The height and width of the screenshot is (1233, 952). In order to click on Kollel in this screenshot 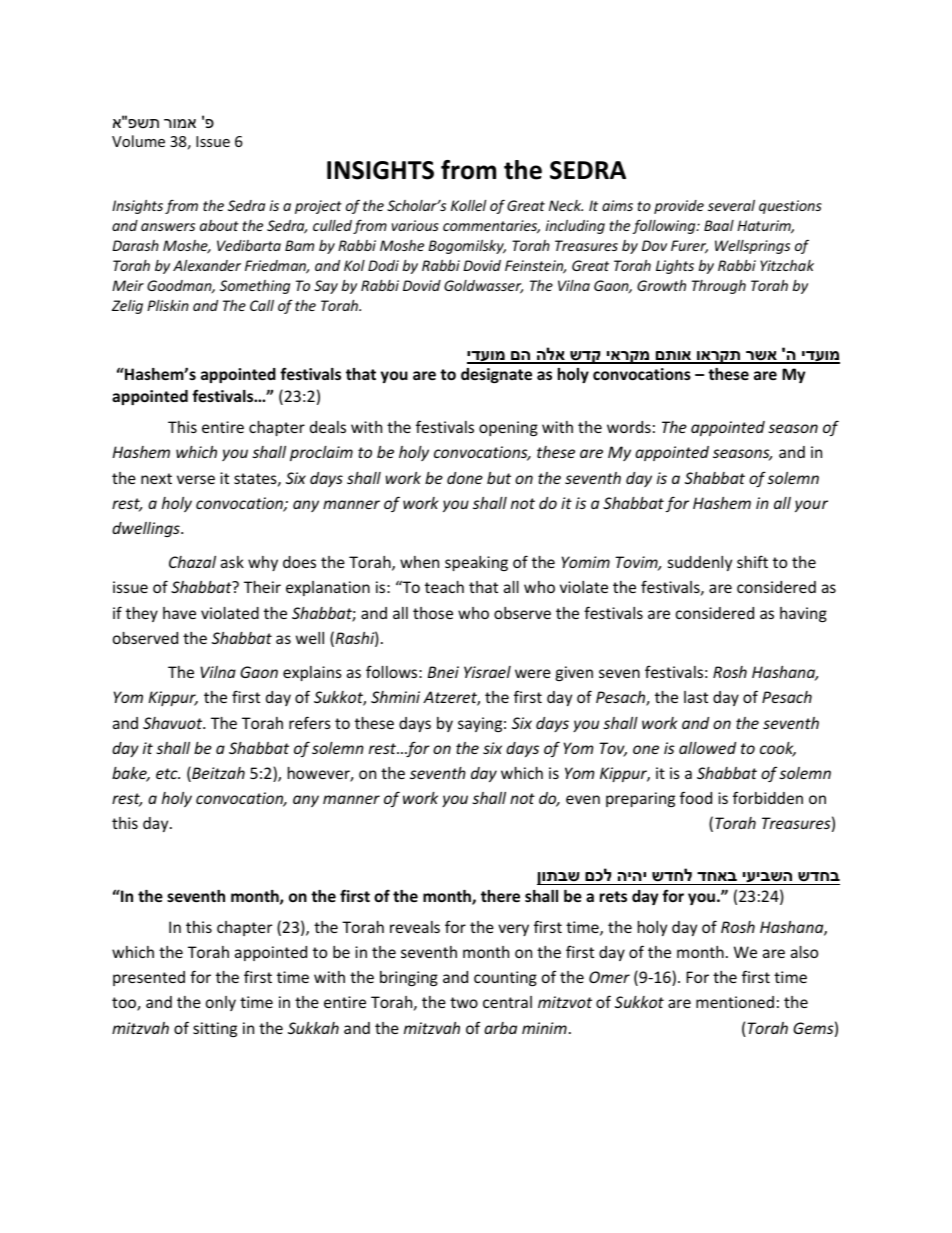, I will do `click(468, 205)`.
